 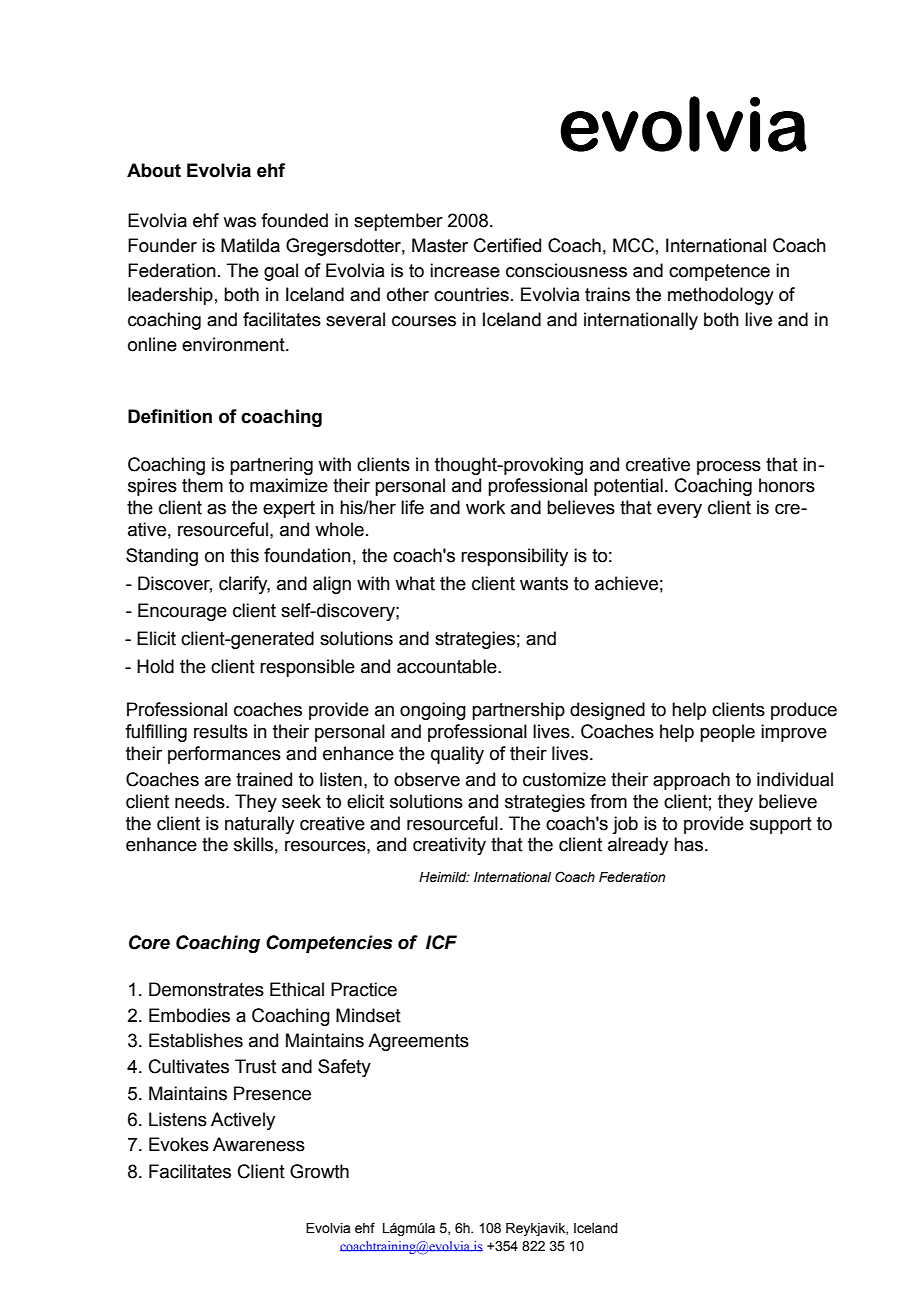 What do you see at coordinates (418, 1042) in the screenshot?
I see `Agreements` at bounding box center [418, 1042].
